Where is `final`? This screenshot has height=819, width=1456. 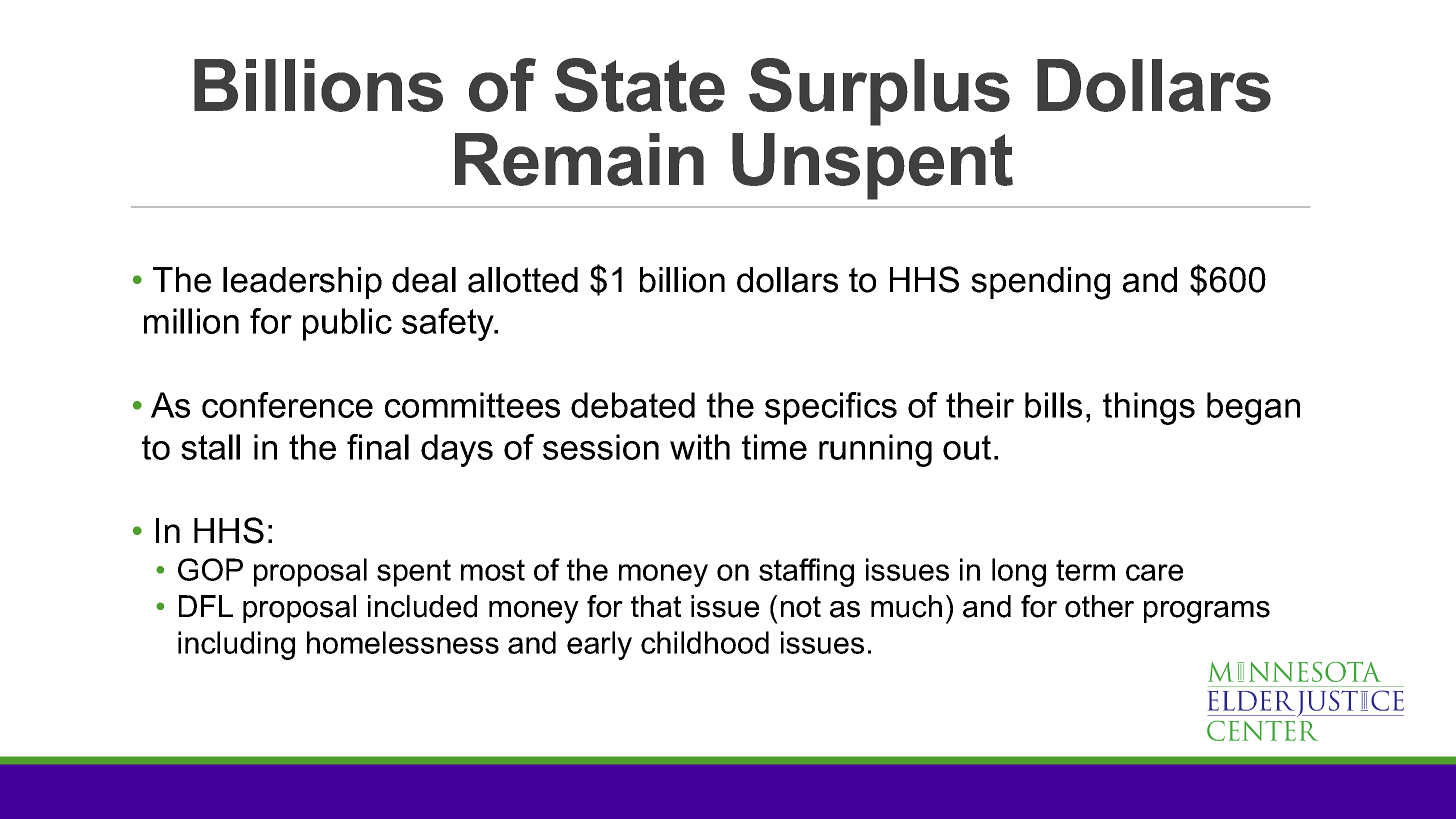
final is located at coordinates (378, 447).
